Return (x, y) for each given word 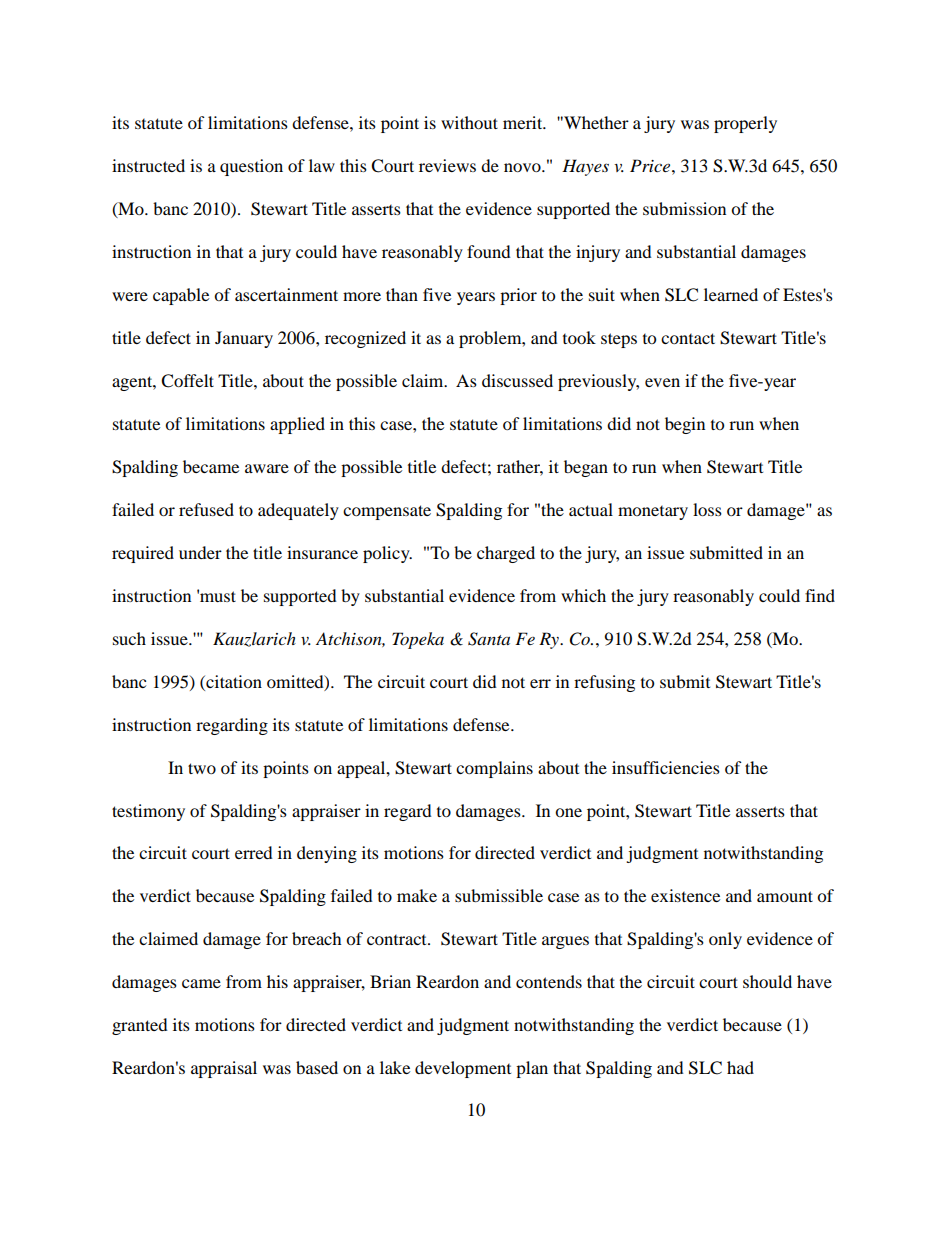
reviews (447, 165)
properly (745, 124)
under (200, 552)
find (820, 595)
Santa (489, 639)
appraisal (224, 1069)
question (251, 167)
